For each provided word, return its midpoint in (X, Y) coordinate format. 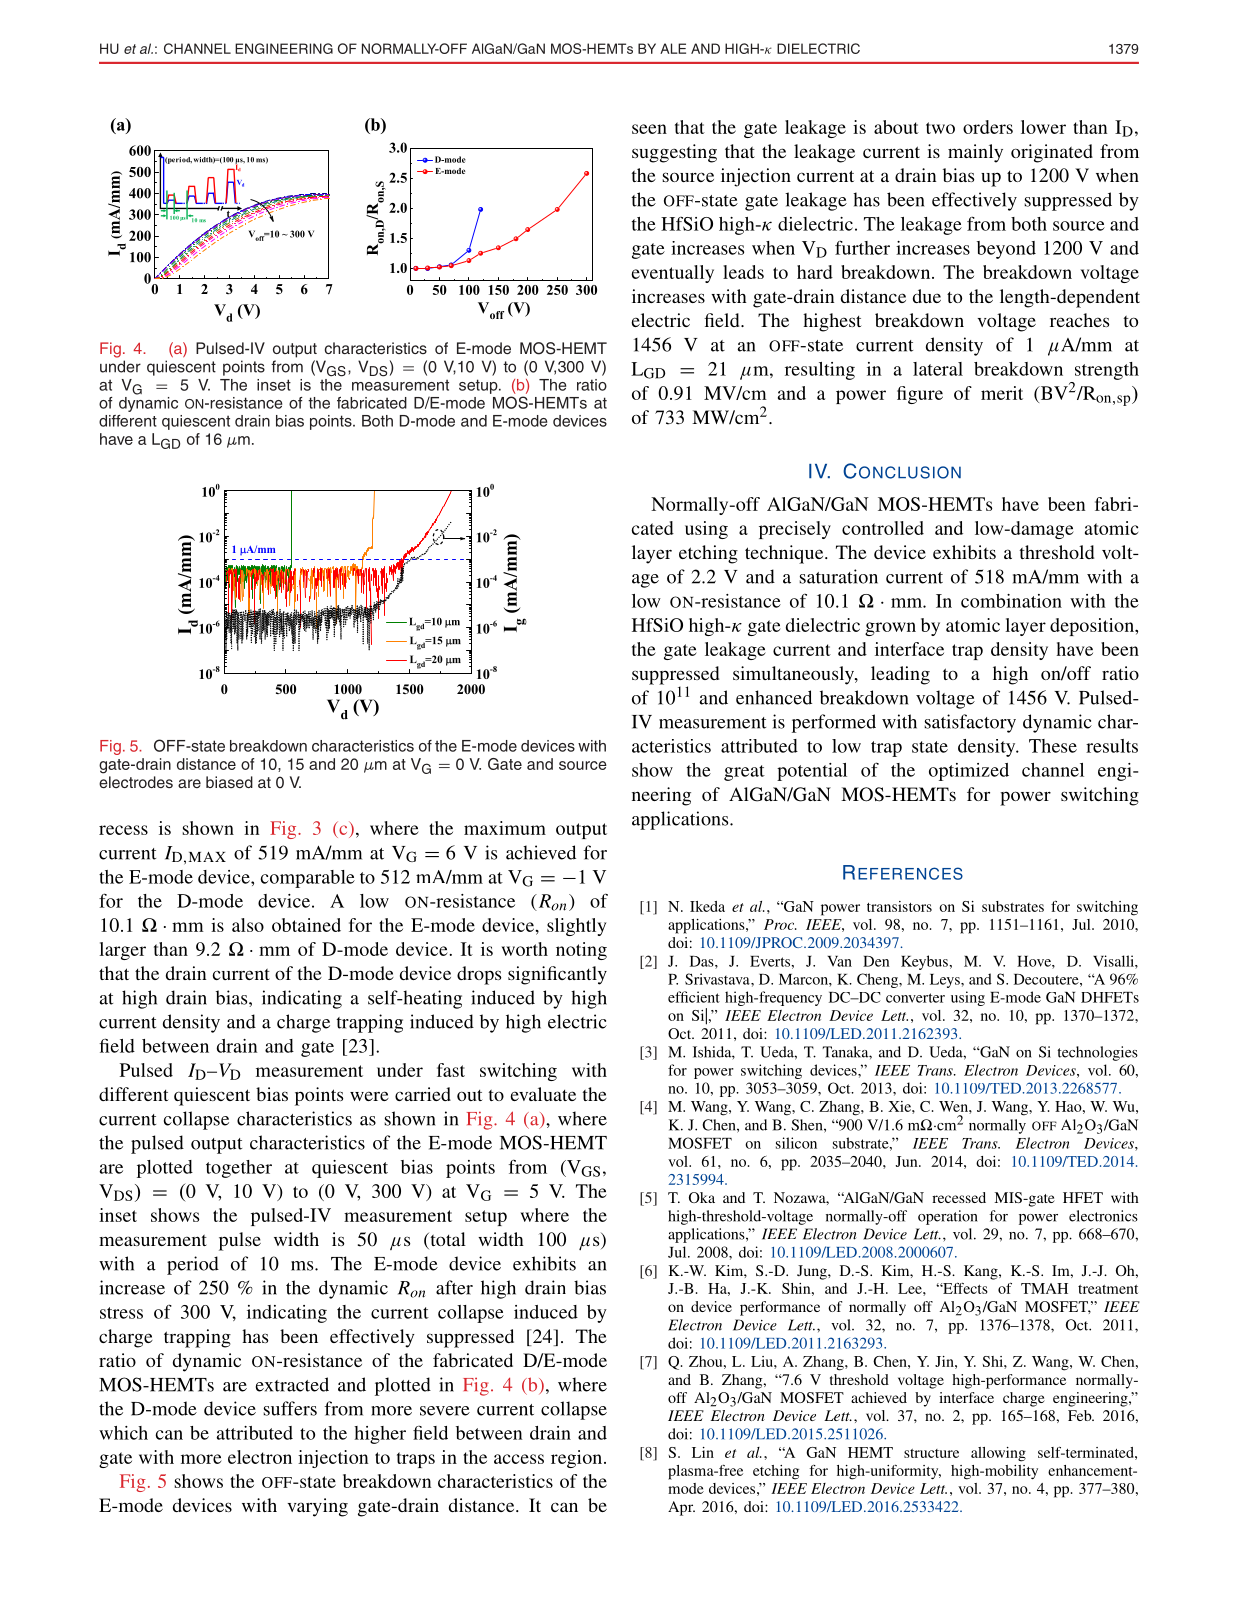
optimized (969, 772)
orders (988, 127)
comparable (307, 879)
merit (1002, 393)
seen (649, 129)
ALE (673, 48)
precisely (795, 530)
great (744, 773)
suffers (290, 1408)
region (578, 1459)
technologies (1097, 1053)
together (239, 1169)
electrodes (136, 782)
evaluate (543, 1094)
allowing (998, 1454)
